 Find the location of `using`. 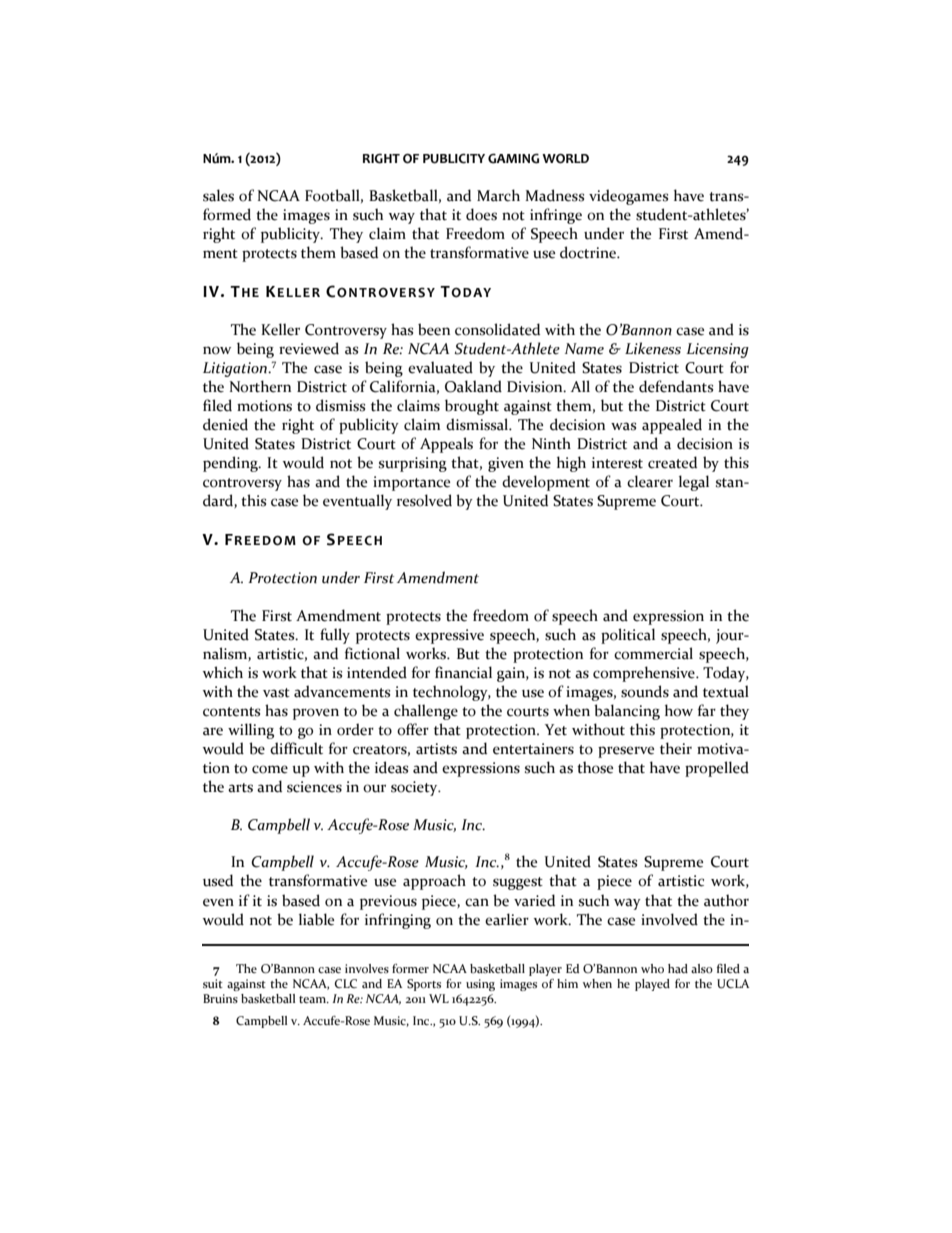

using is located at coordinates (480, 985).
